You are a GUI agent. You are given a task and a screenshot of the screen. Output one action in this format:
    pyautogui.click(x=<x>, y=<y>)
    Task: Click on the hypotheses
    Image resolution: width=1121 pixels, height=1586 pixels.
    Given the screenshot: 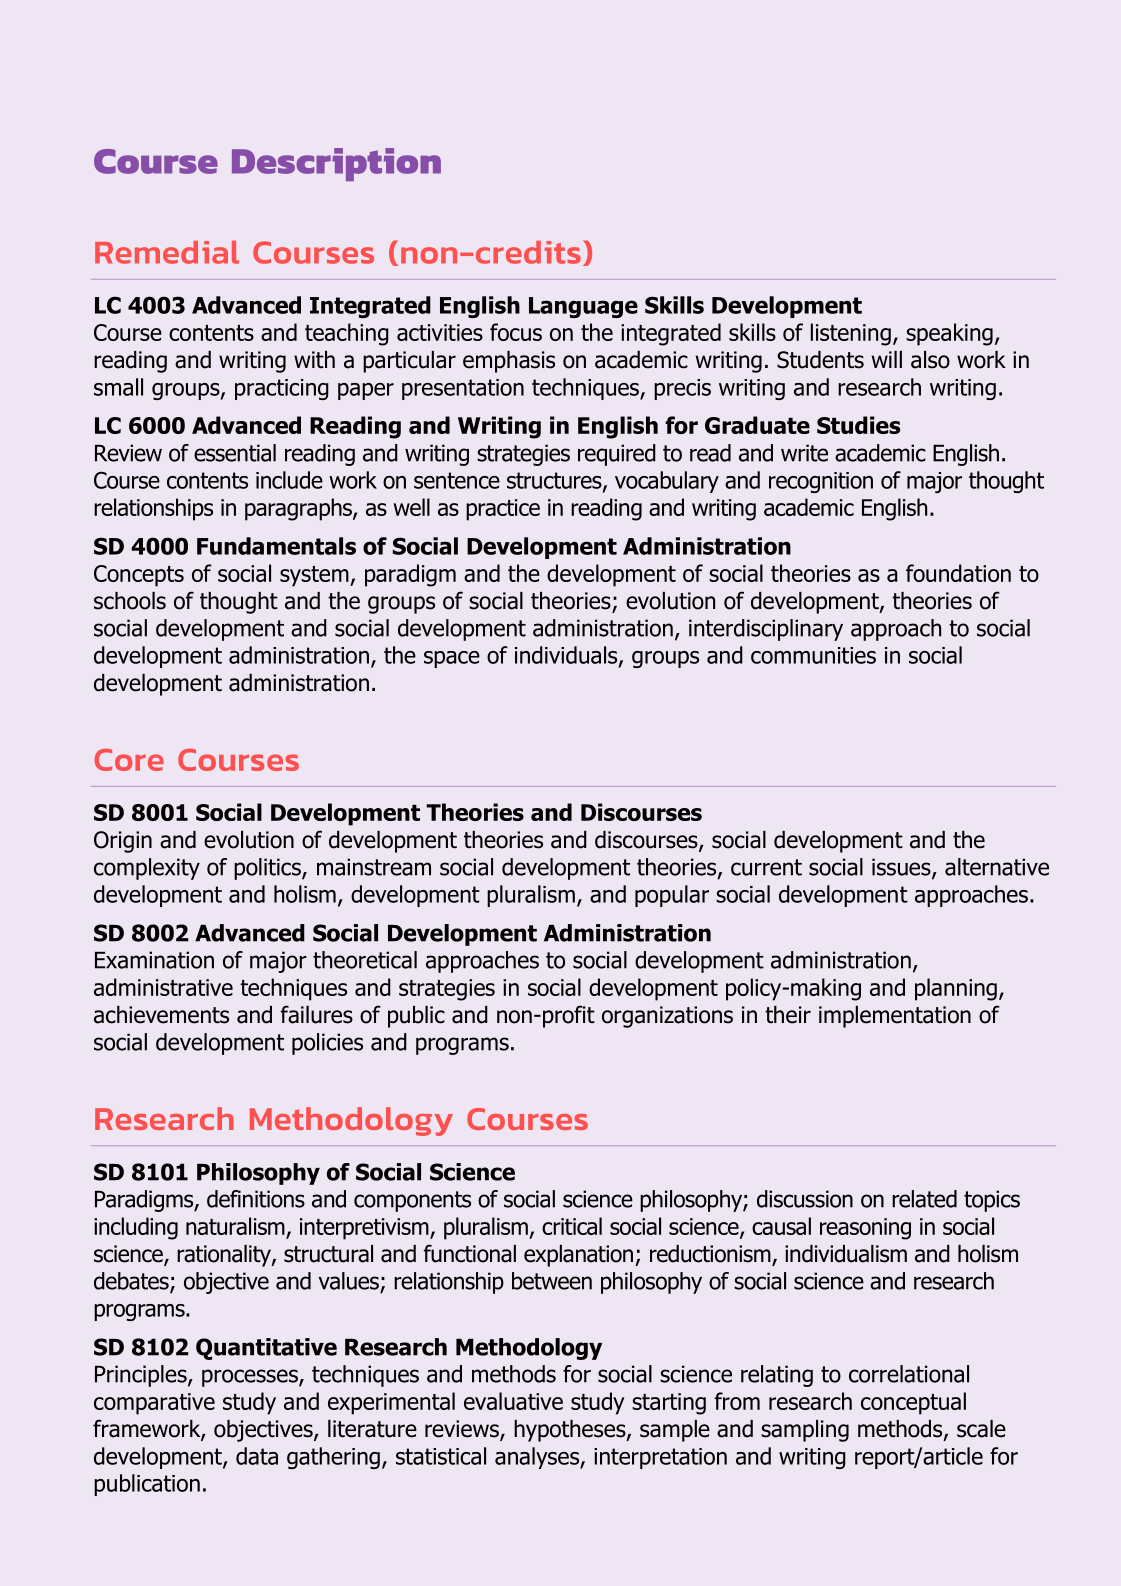 What is the action you would take?
    pyautogui.click(x=571, y=1431)
